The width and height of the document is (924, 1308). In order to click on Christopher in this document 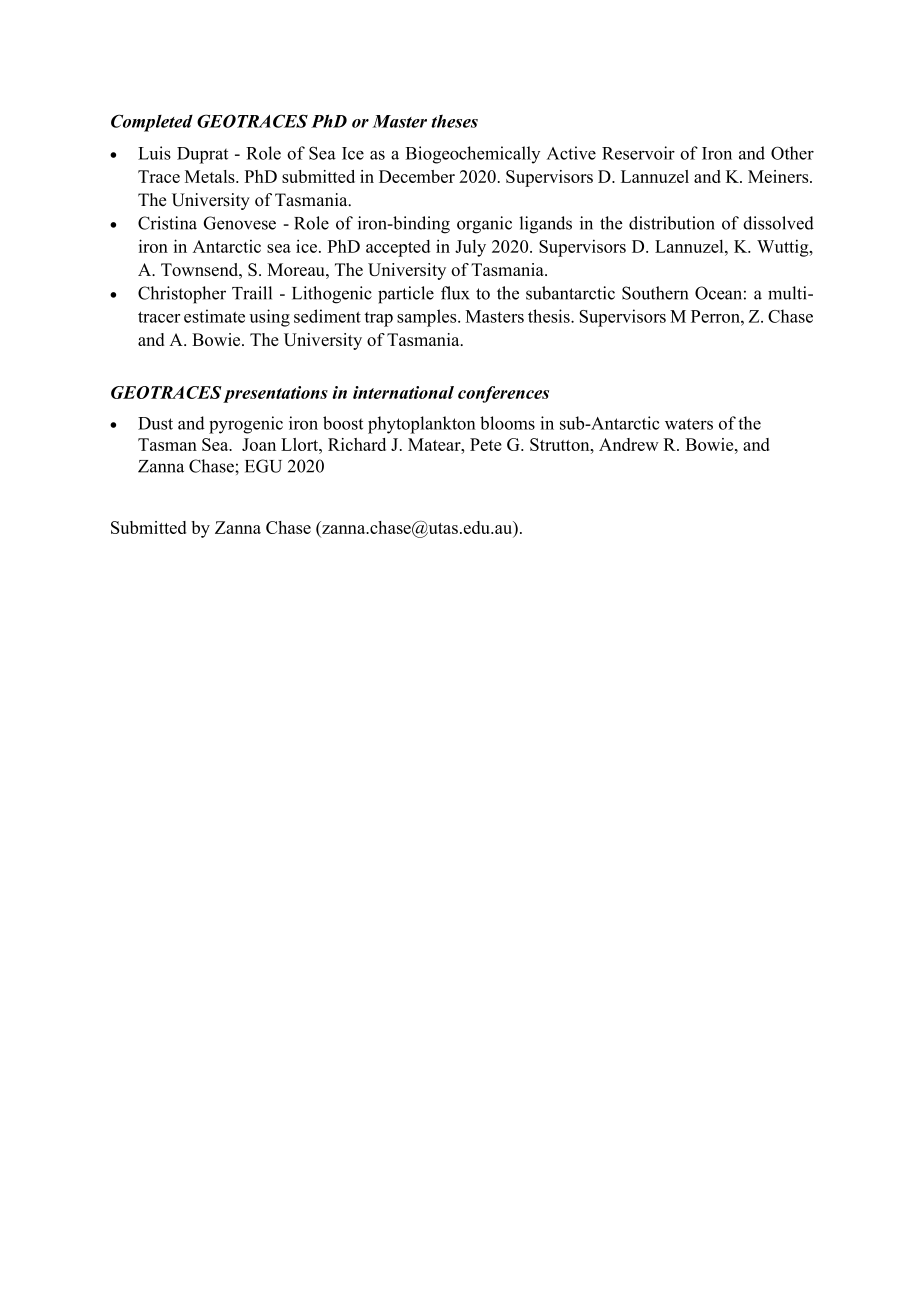, I will do `click(182, 295)`.
